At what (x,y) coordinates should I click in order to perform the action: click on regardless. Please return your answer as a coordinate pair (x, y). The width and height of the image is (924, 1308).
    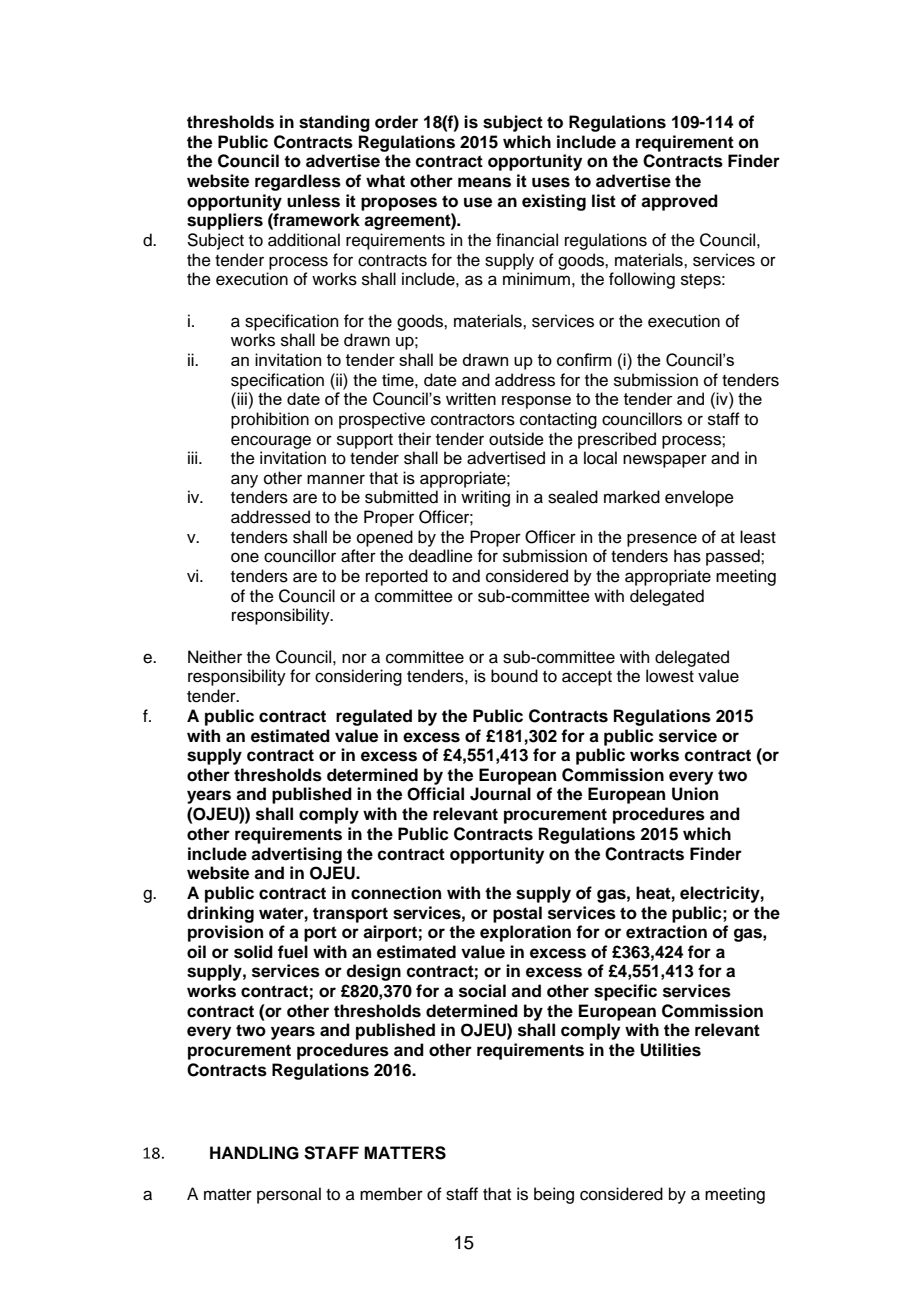
    Looking at the image, I should click on (298, 182).
